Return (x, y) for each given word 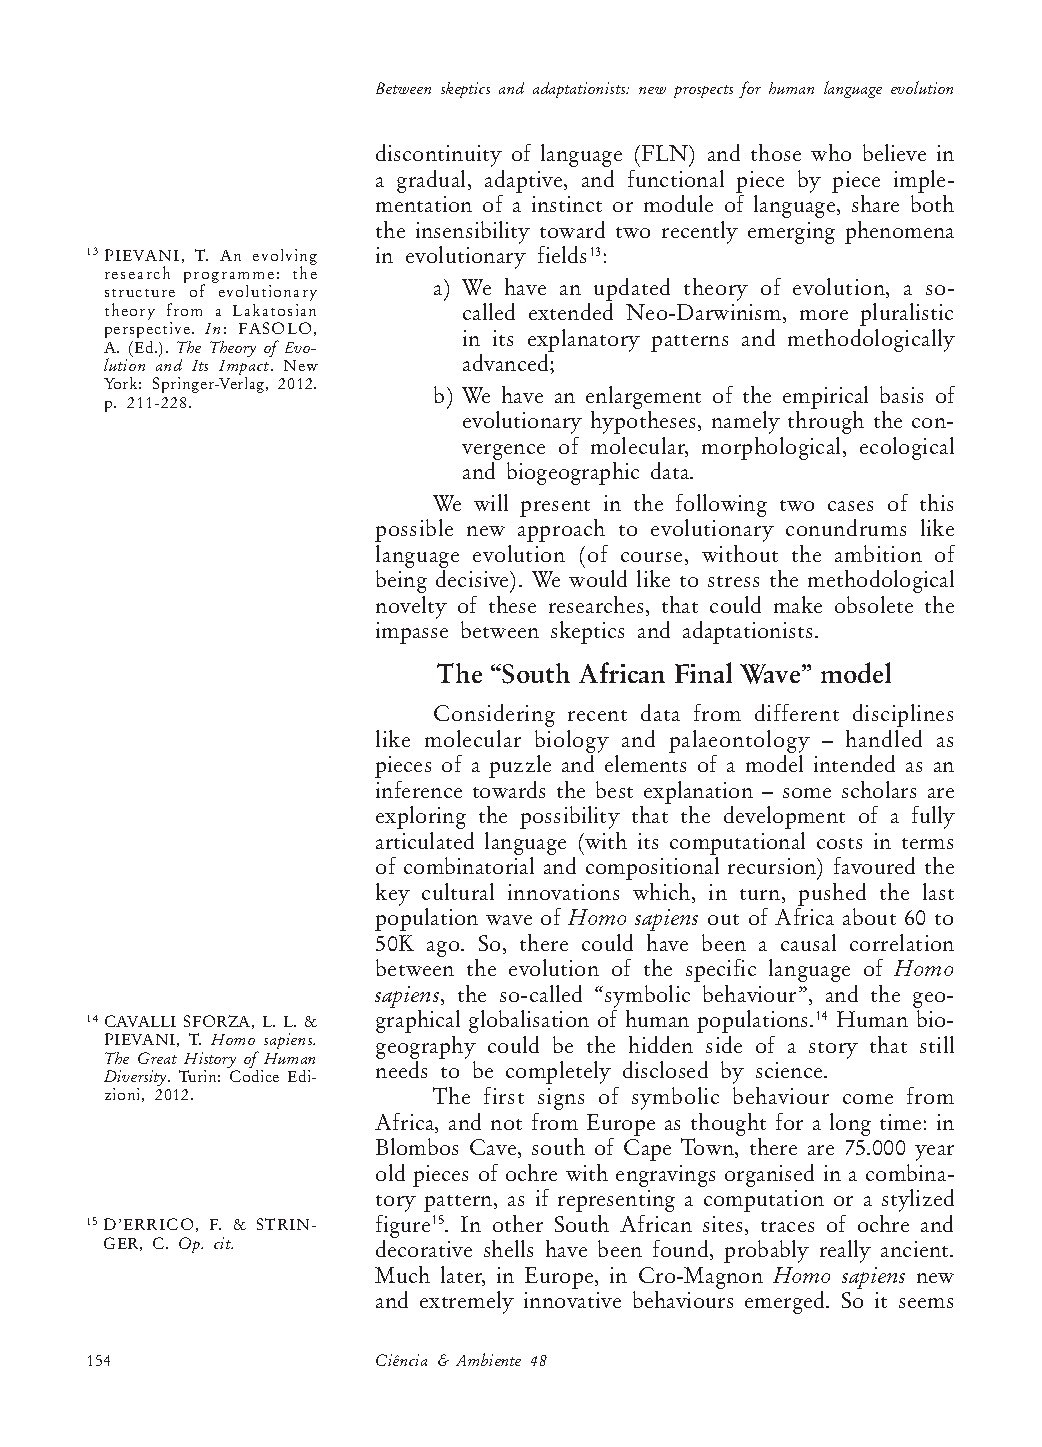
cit (223, 1243)
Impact (245, 369)
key (393, 894)
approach (561, 530)
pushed (832, 894)
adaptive (525, 181)
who (831, 152)
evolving (285, 258)
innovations (563, 892)
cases (850, 506)
